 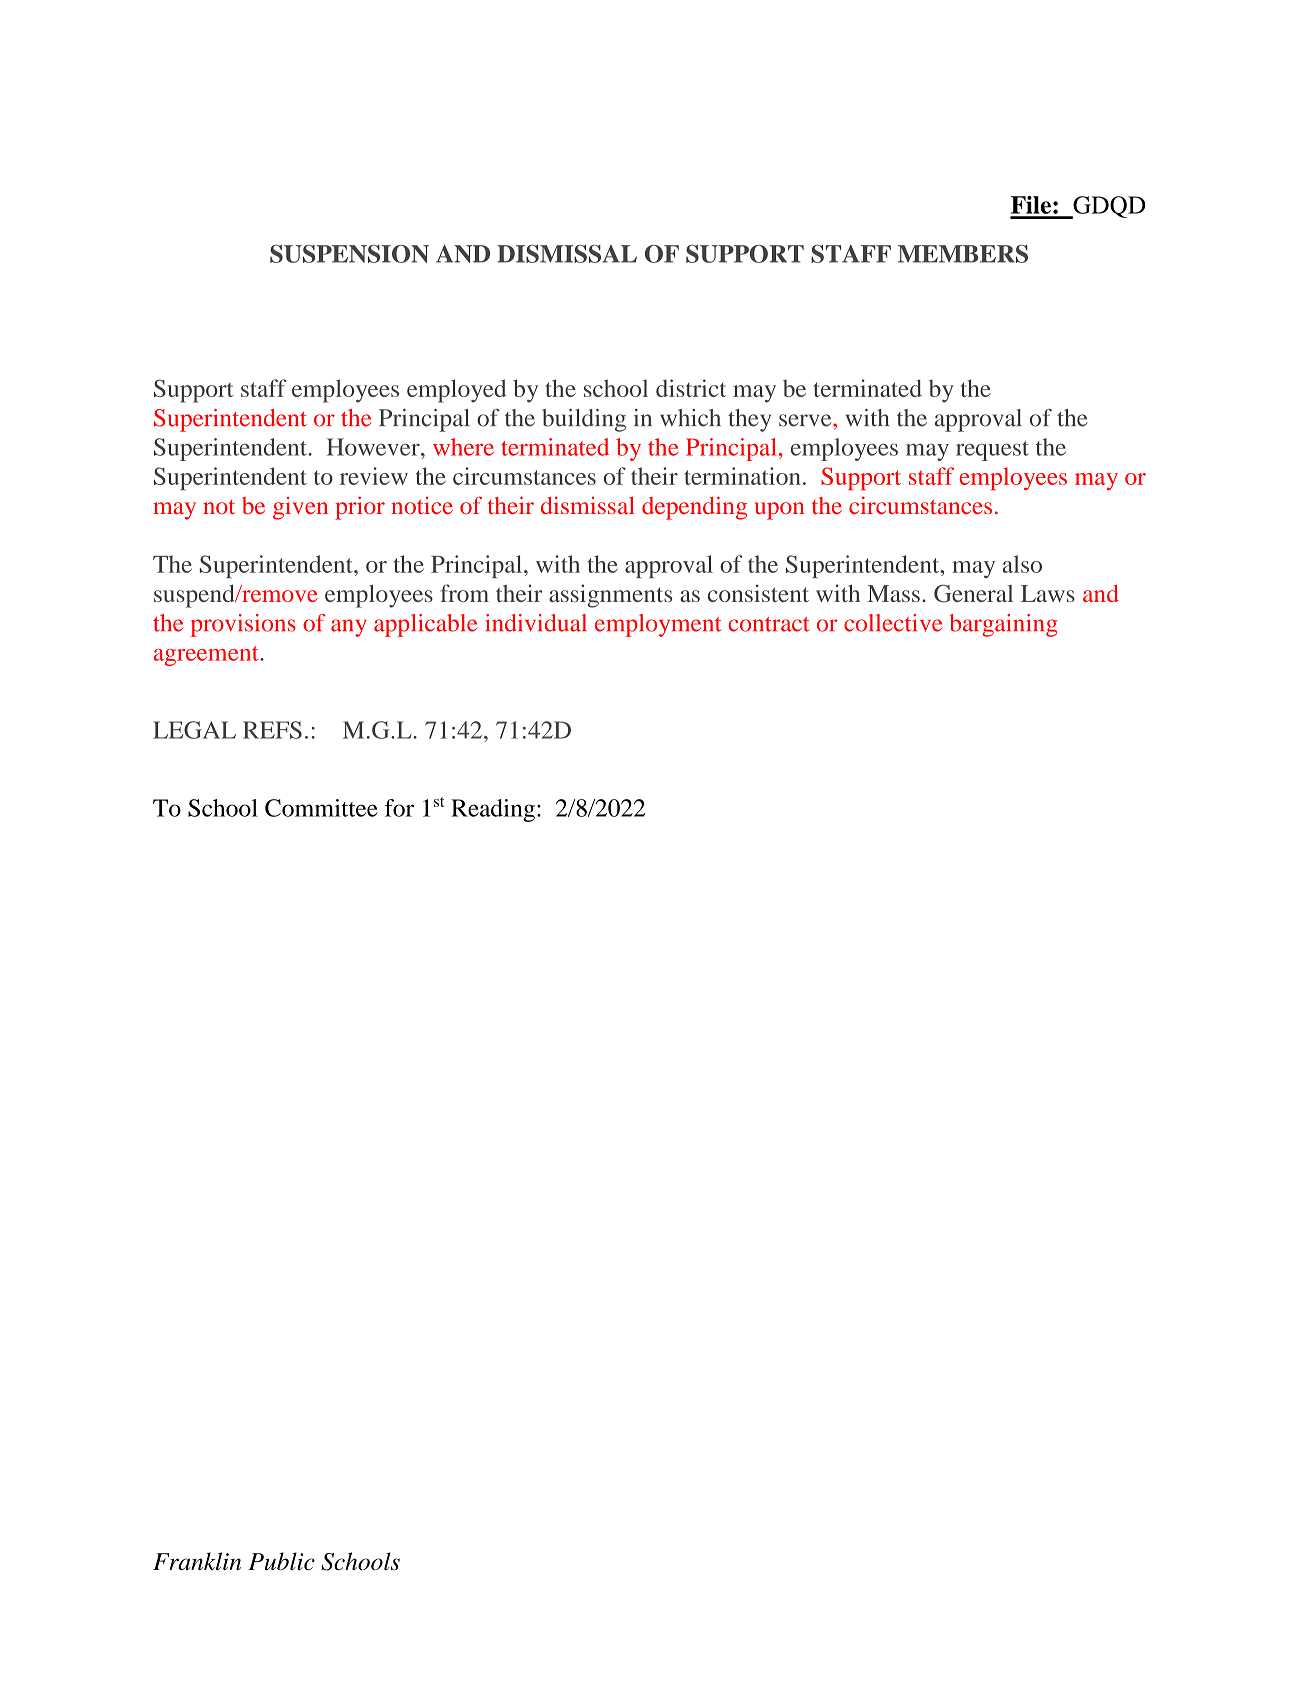 I want to click on MEMBERS, so click(x=963, y=254).
